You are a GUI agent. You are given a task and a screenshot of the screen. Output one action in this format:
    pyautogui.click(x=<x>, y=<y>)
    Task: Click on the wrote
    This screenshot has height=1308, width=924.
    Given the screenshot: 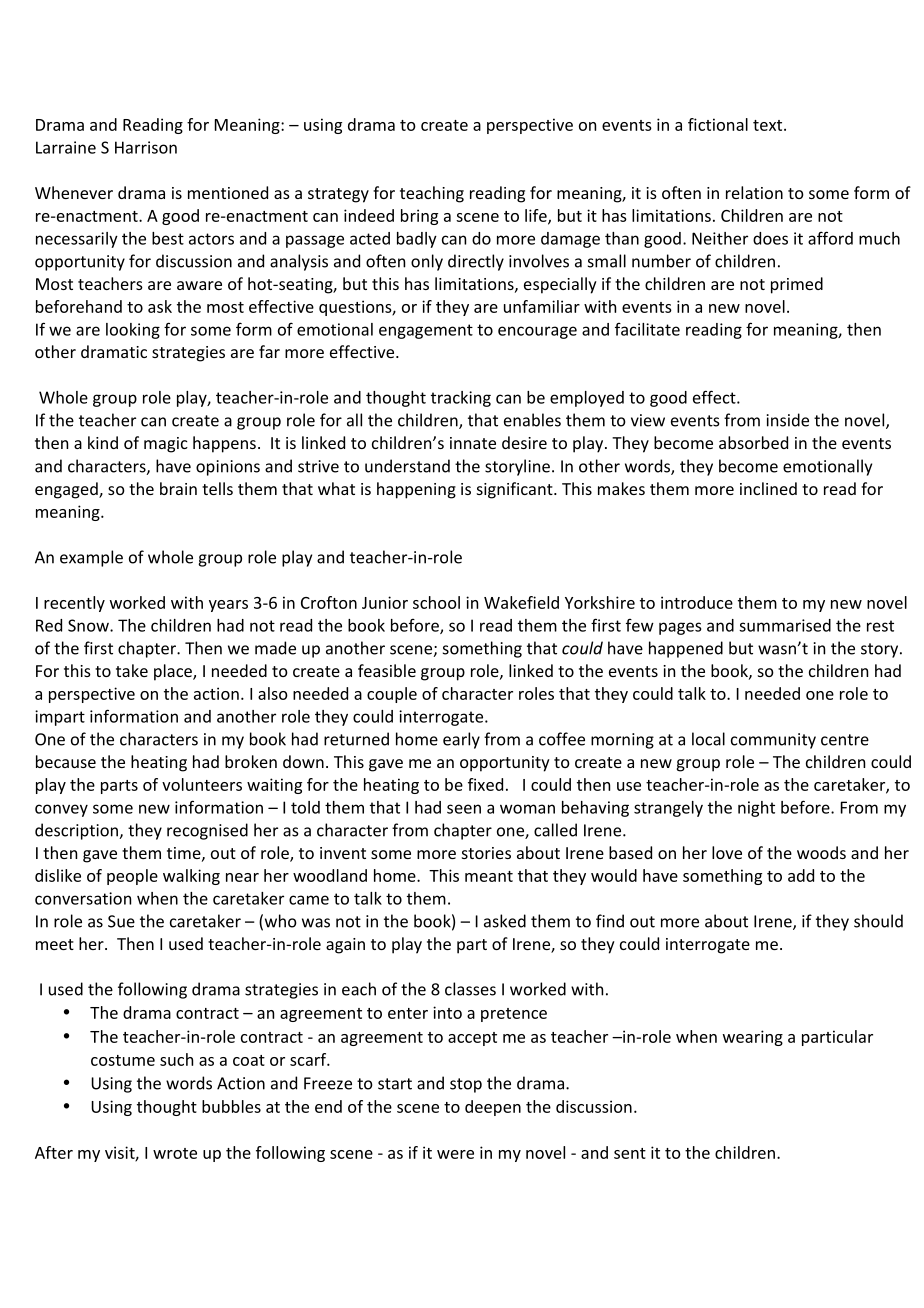 What is the action you would take?
    pyautogui.click(x=175, y=1153)
